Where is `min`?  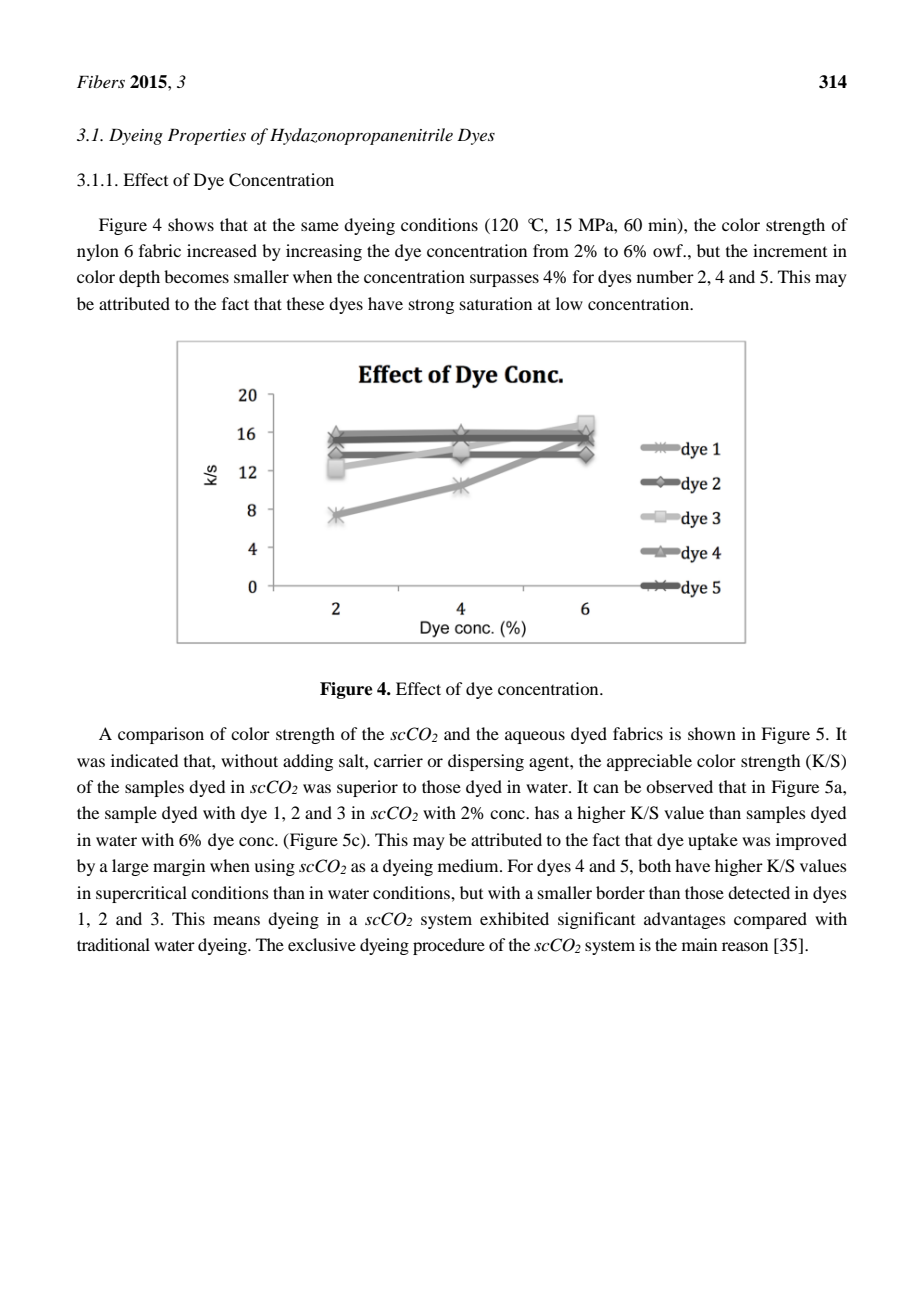
min is located at coordinates (663, 225).
